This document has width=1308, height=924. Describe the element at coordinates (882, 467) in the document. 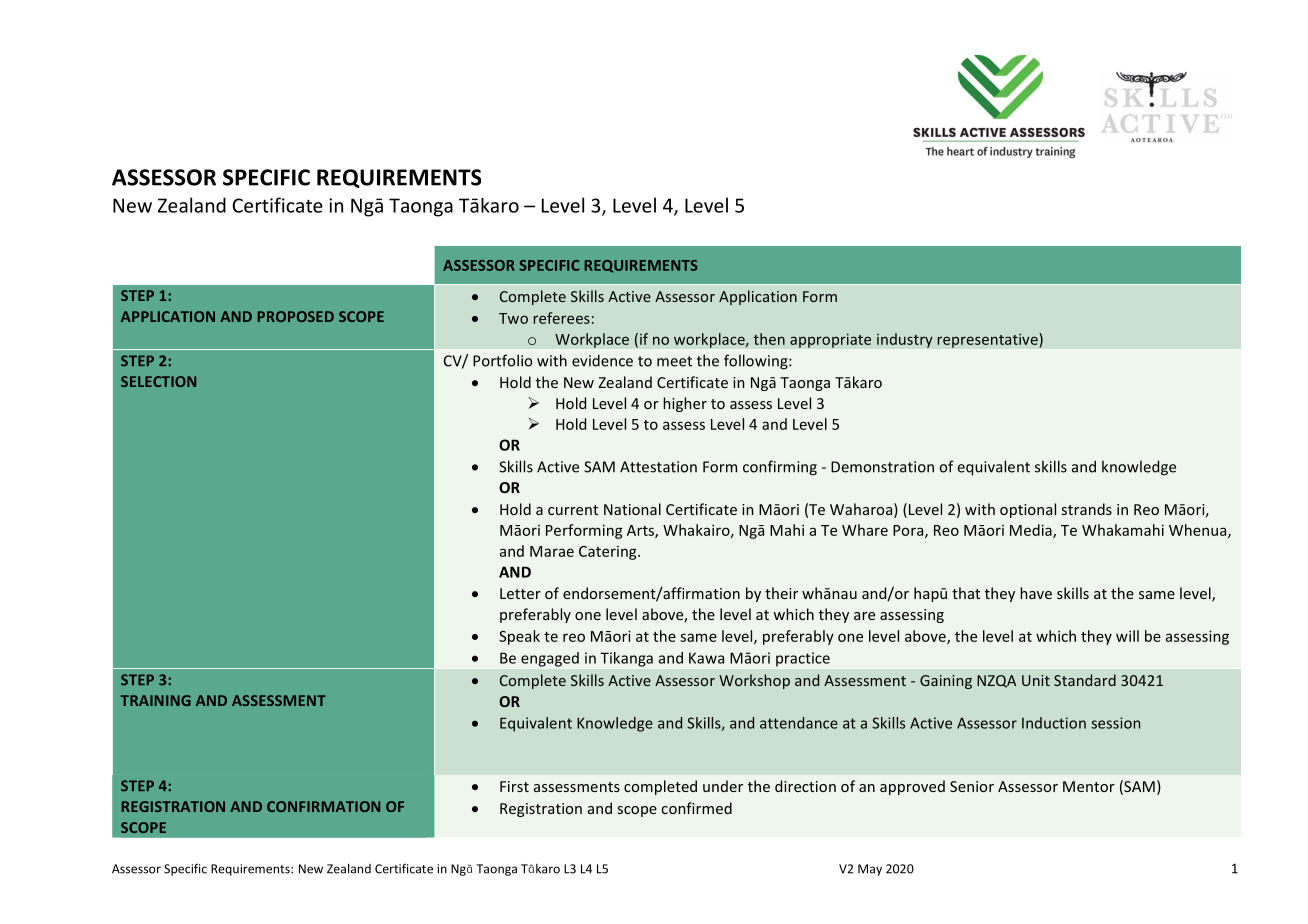

I see `Demonstration` at that location.
